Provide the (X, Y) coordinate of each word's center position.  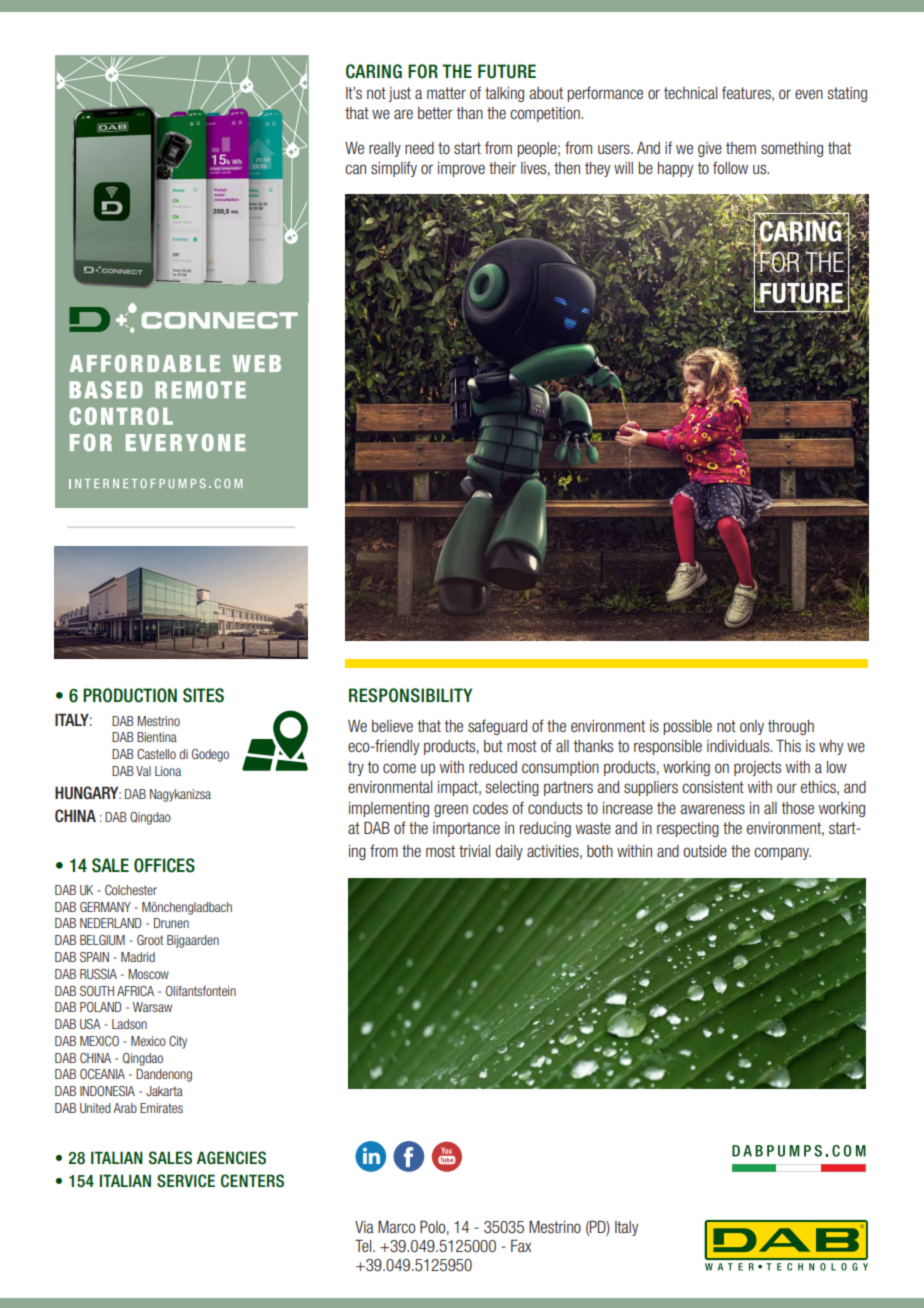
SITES (203, 695)
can (355, 169)
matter (446, 93)
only (752, 727)
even (809, 94)
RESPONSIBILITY (410, 695)
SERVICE (186, 1181)
